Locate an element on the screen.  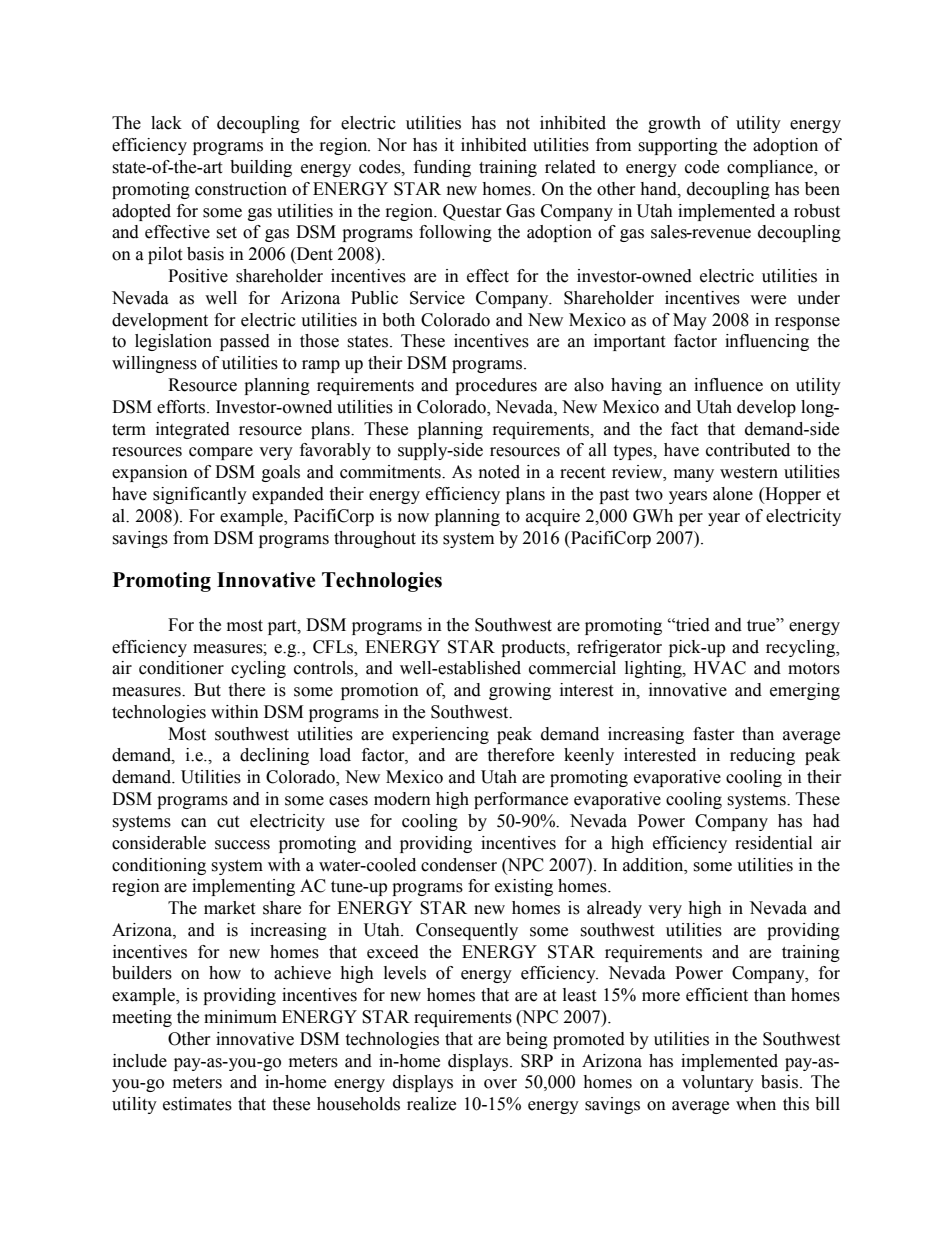
performance is located at coordinates (521, 800).
